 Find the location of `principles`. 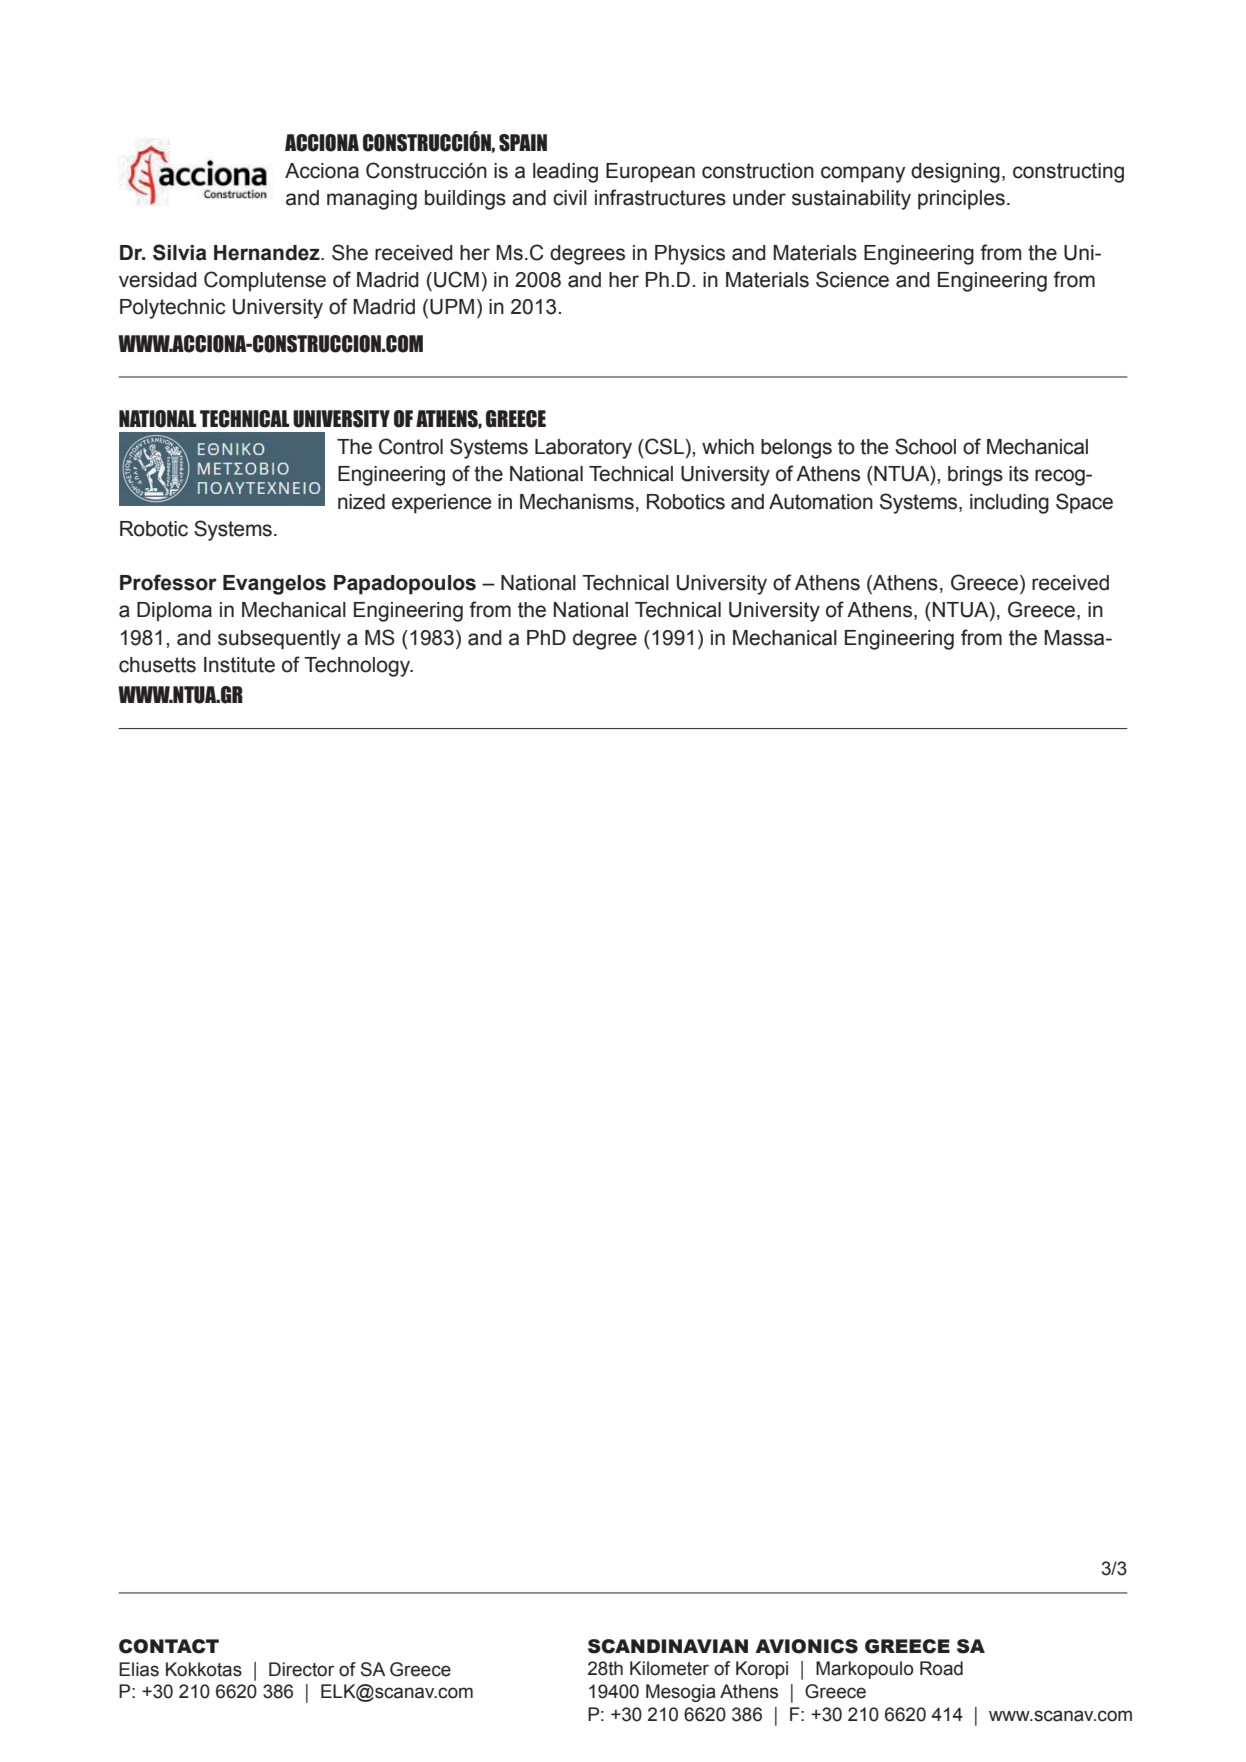

principles is located at coordinates (961, 200).
